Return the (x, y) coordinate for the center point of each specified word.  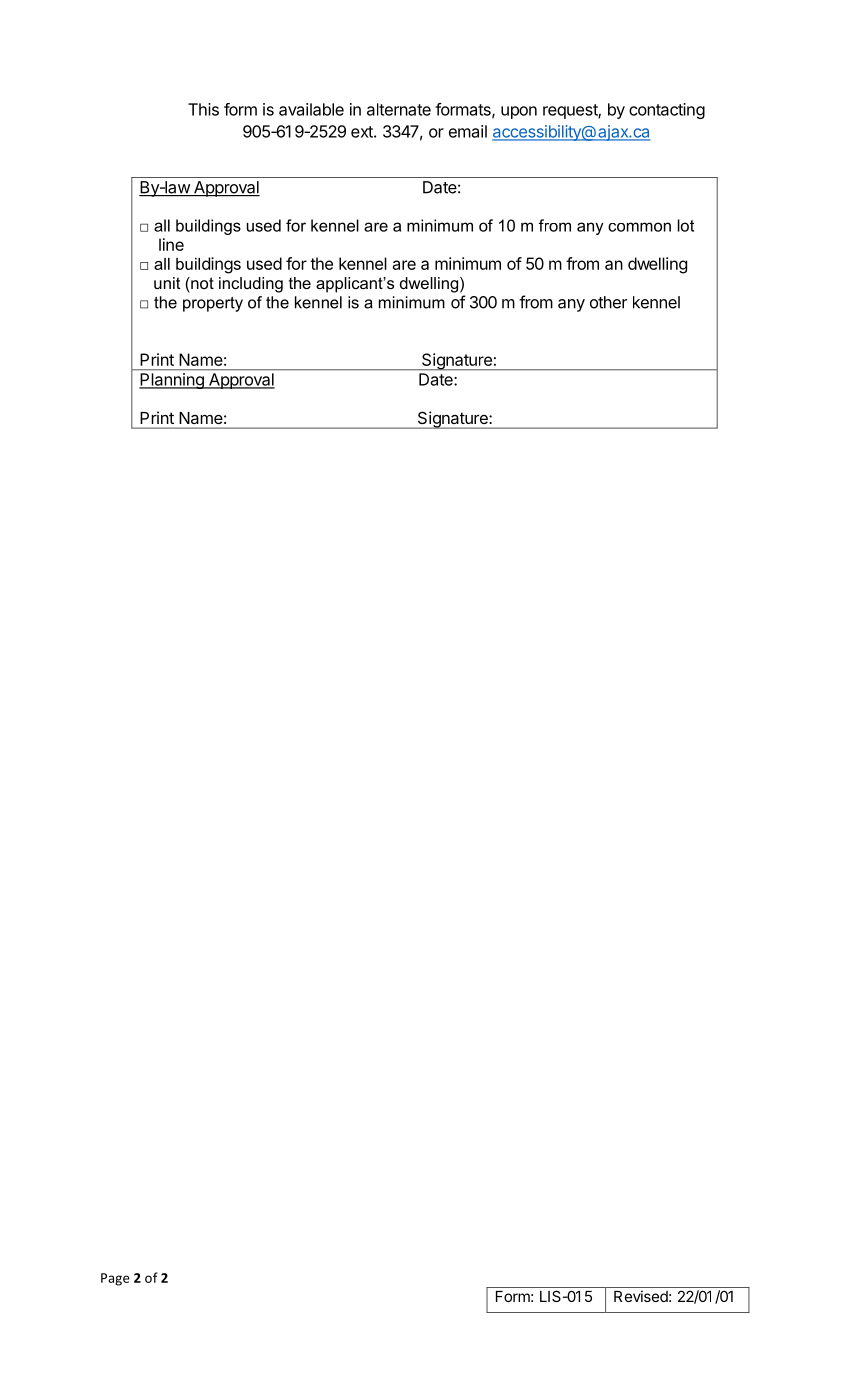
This (203, 109)
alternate (399, 109)
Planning (172, 381)
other (608, 302)
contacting (667, 111)
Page (115, 1279)
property (213, 304)
